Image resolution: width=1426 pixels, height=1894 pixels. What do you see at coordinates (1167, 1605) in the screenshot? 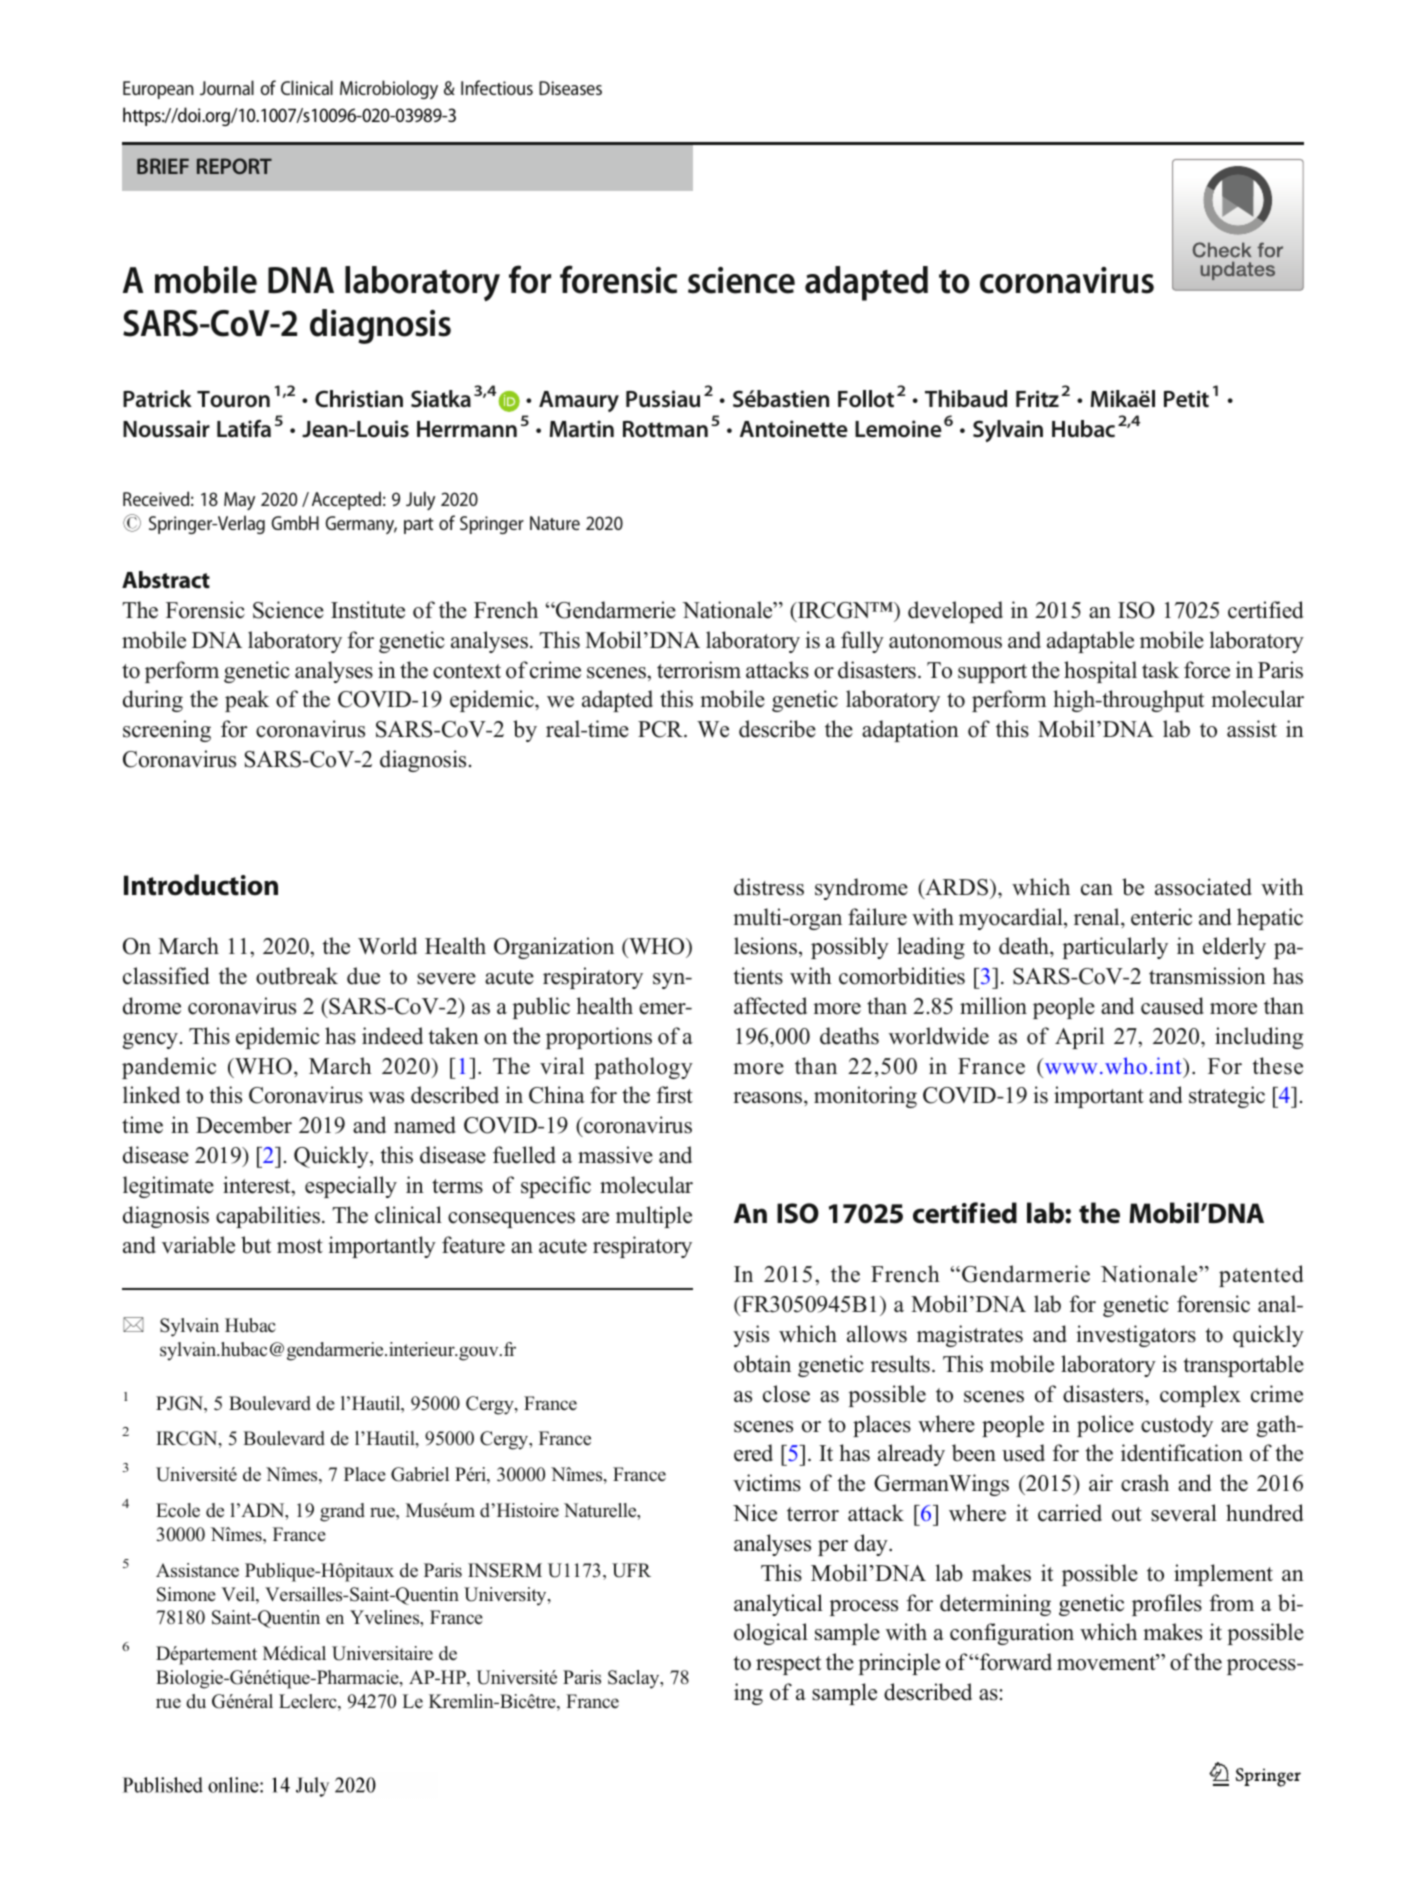
I see `profiles` at bounding box center [1167, 1605].
